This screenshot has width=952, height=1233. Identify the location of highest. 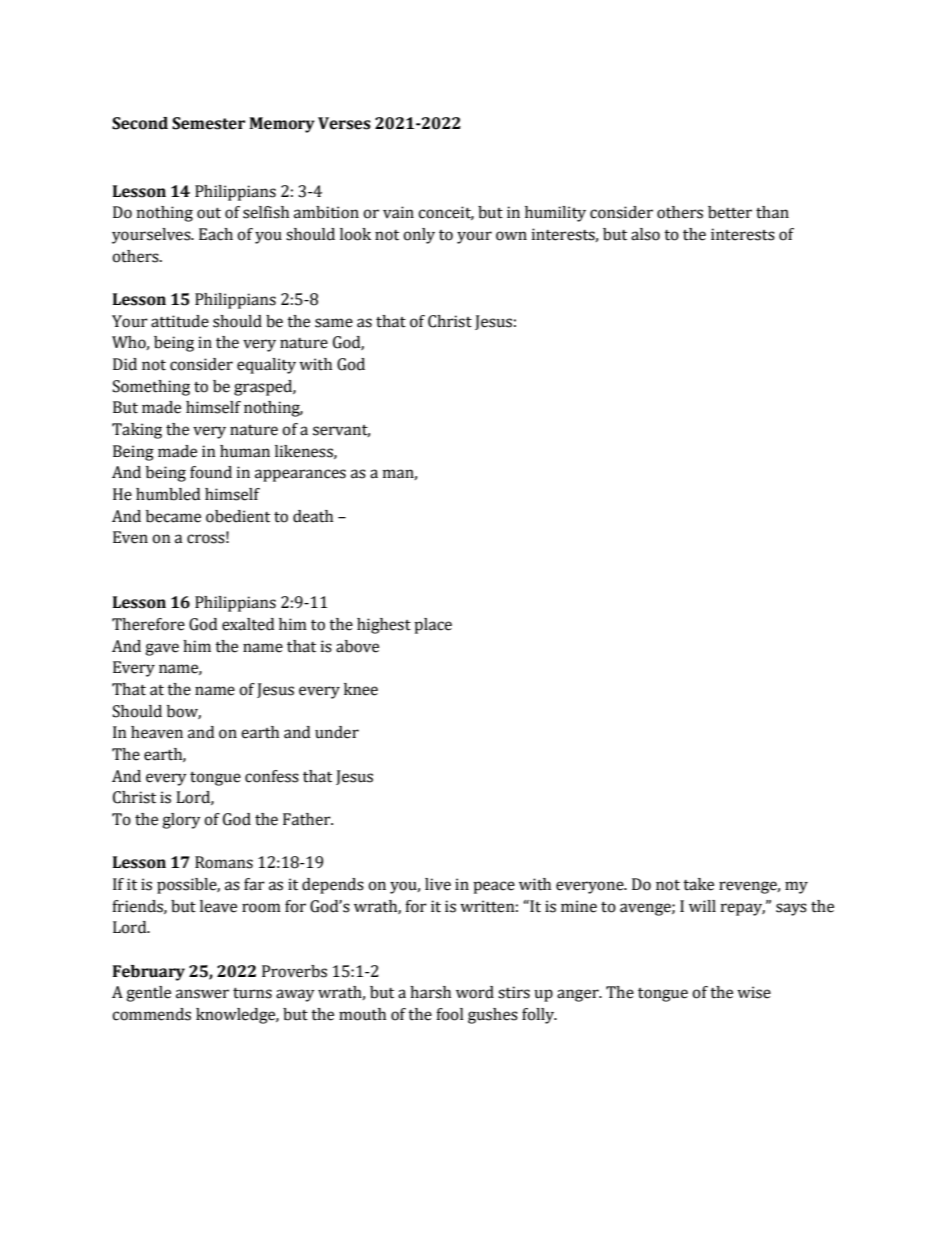
(384, 626).
